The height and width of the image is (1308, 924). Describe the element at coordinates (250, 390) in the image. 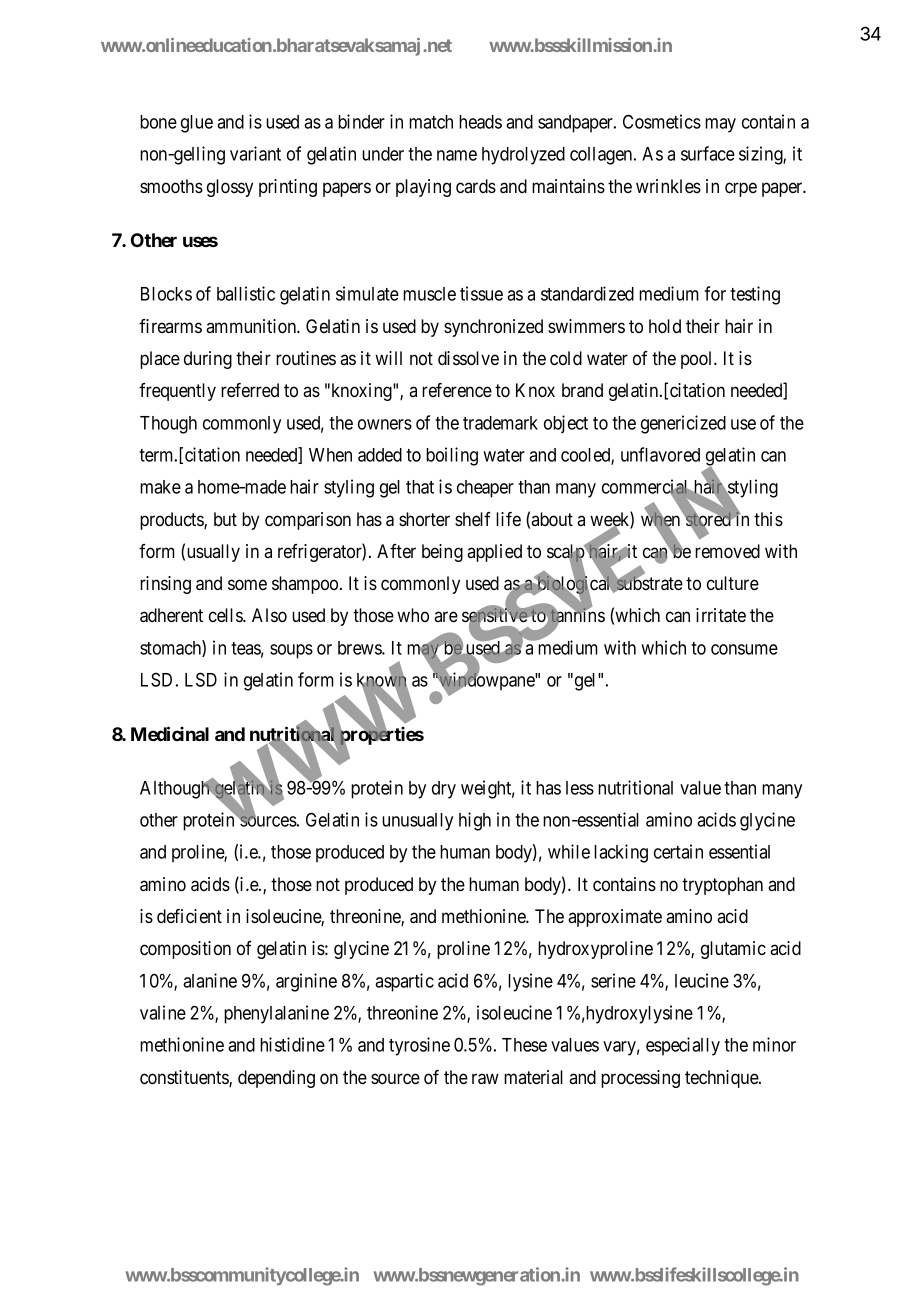

I see `referred` at that location.
